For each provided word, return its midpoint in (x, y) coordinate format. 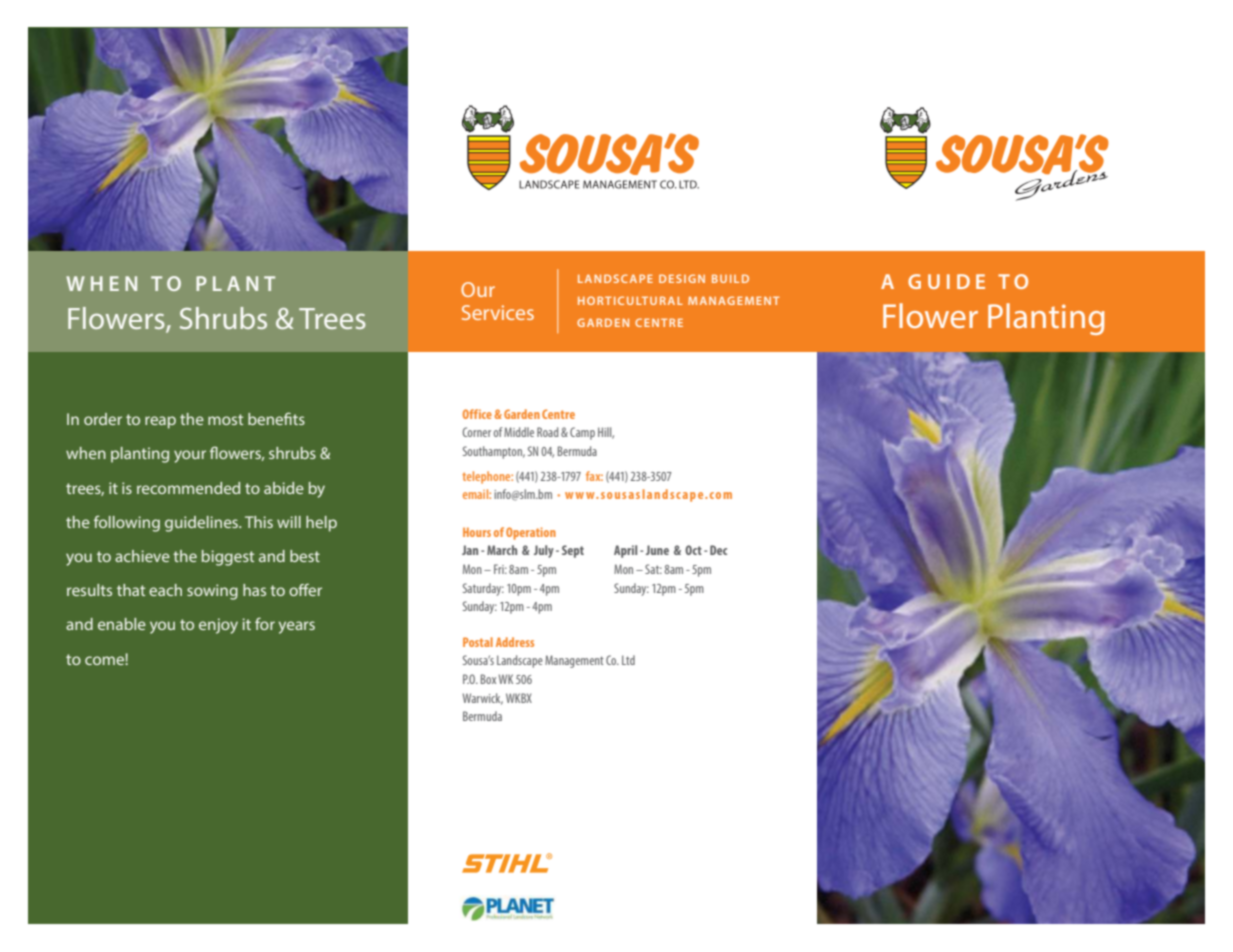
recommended (188, 488)
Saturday (483, 589)
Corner (476, 432)
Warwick (482, 699)
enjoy (218, 626)
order (103, 419)
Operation (531, 533)
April (625, 551)
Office (477, 414)
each (165, 590)
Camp (582, 433)
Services (498, 312)
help (321, 524)
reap (160, 422)
